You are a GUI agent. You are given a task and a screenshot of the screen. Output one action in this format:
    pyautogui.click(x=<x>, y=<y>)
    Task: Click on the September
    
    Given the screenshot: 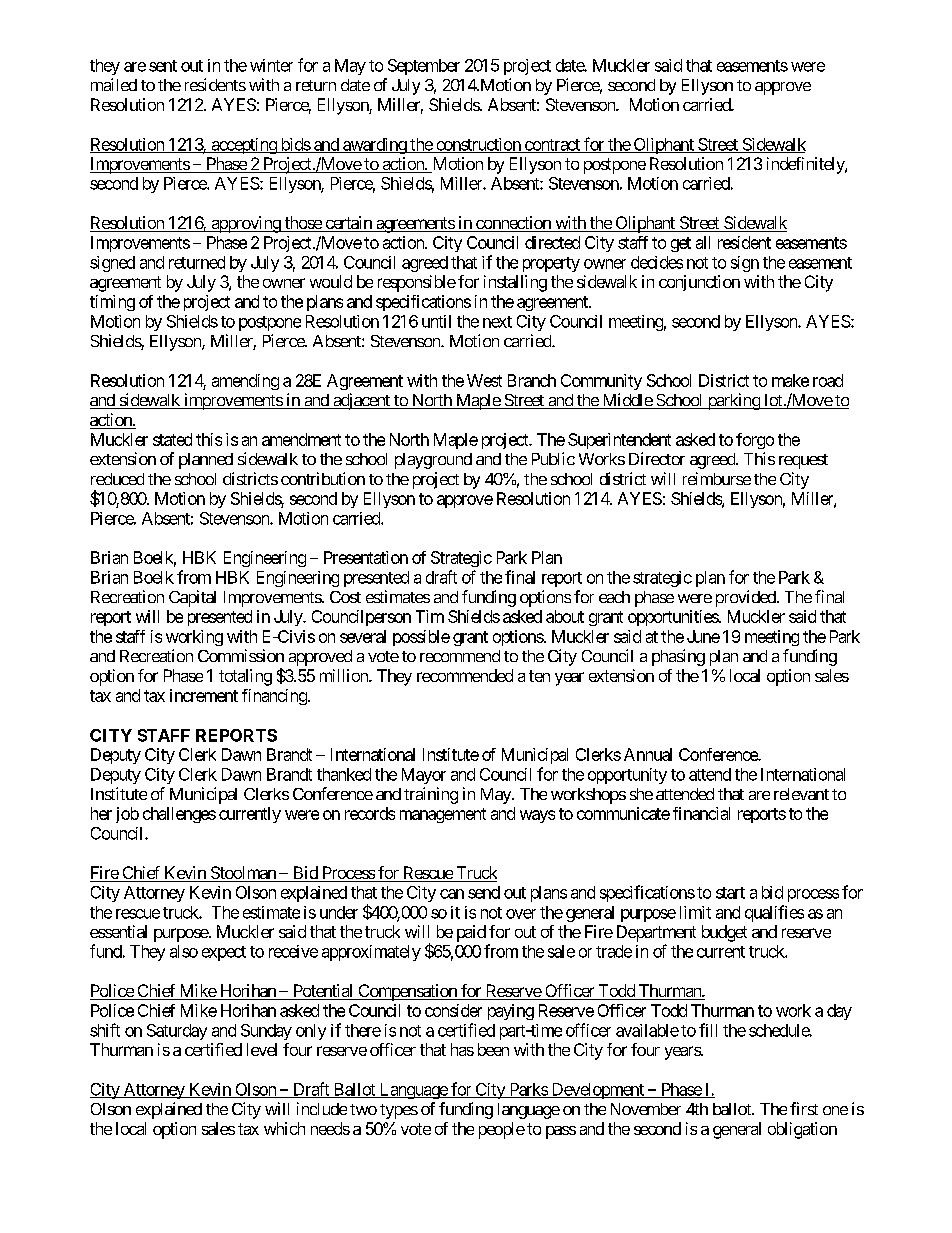 What is the action you would take?
    pyautogui.click(x=424, y=67)
